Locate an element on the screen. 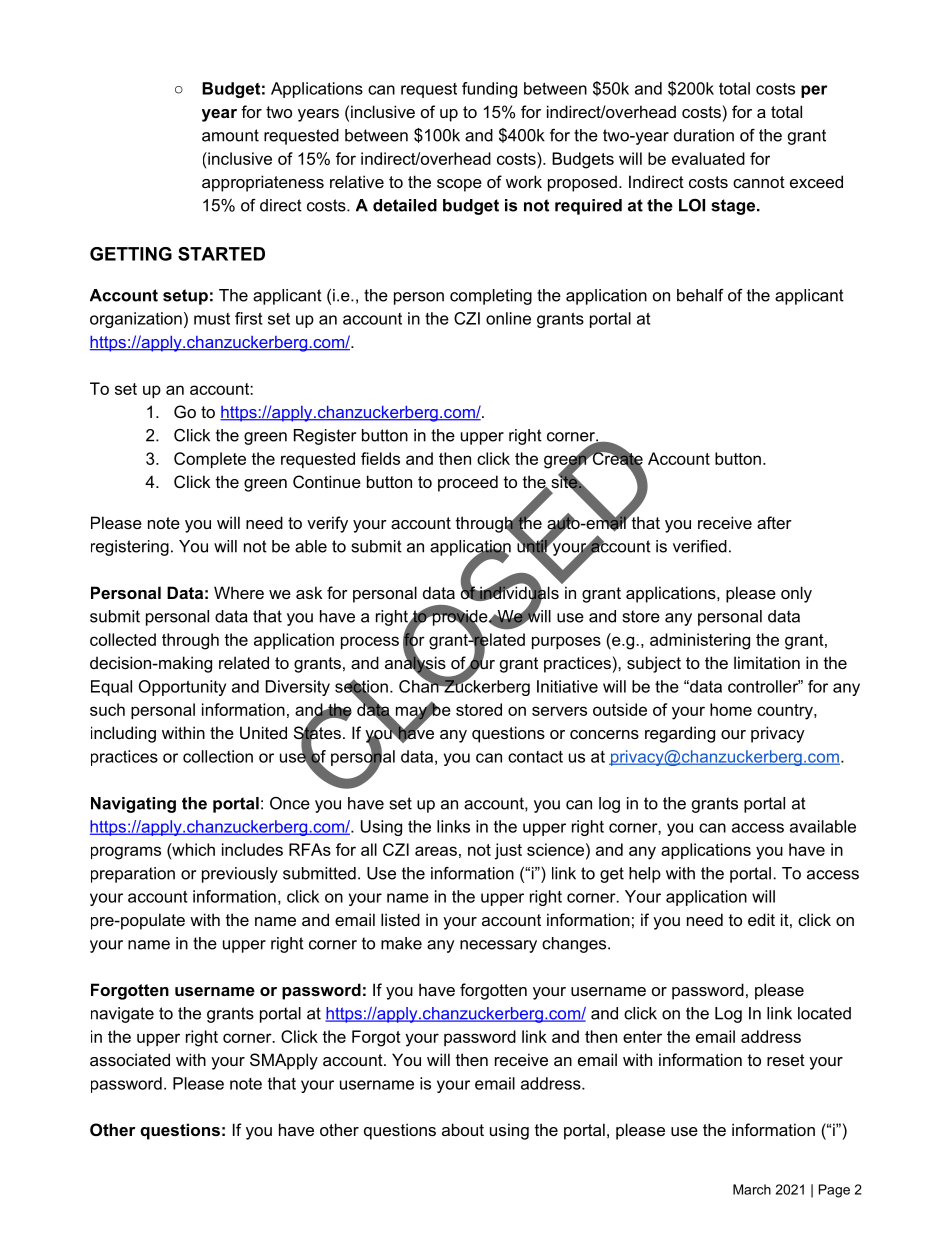  associated is located at coordinates (130, 1059).
